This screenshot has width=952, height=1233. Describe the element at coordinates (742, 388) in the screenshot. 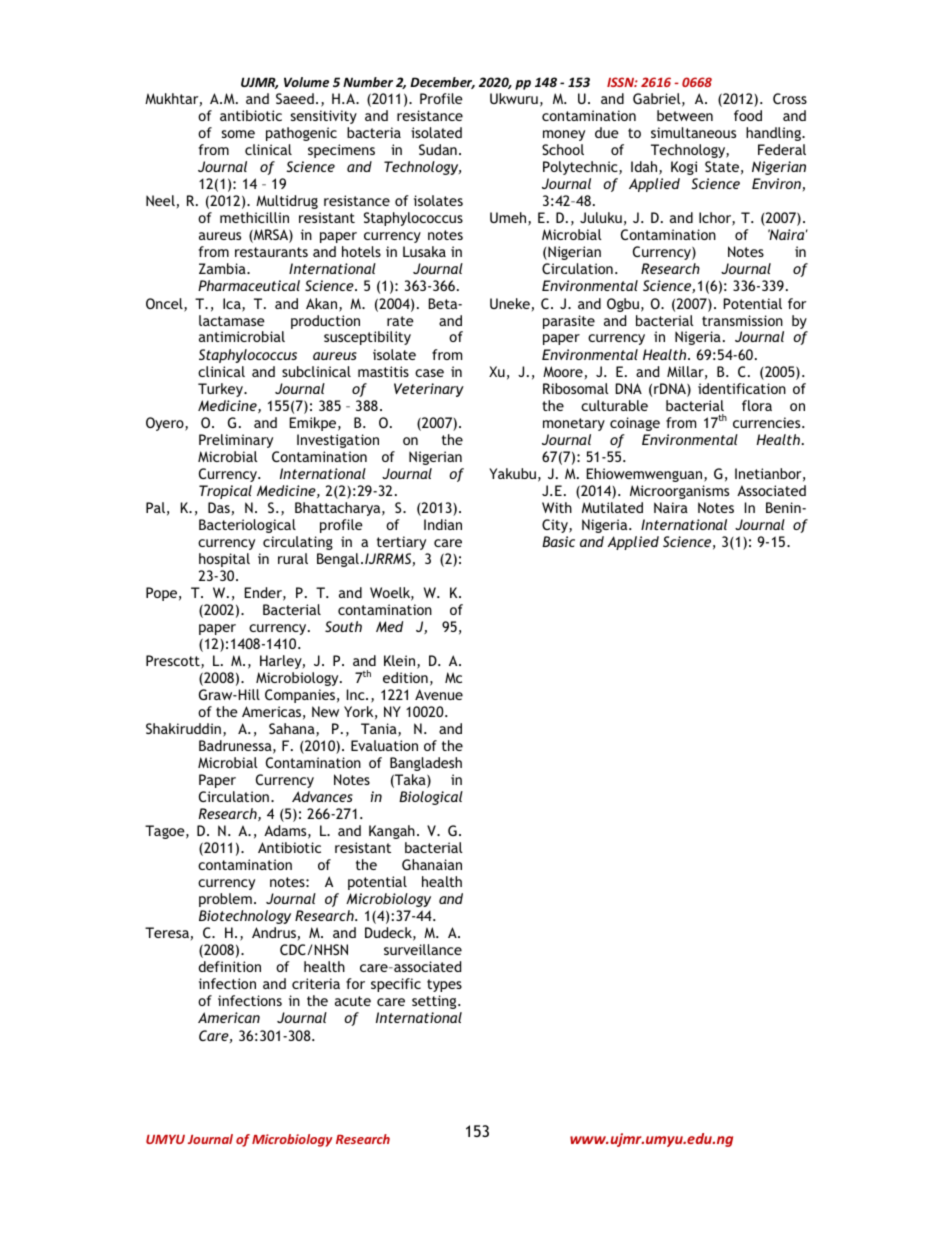

I see `identification` at that location.
